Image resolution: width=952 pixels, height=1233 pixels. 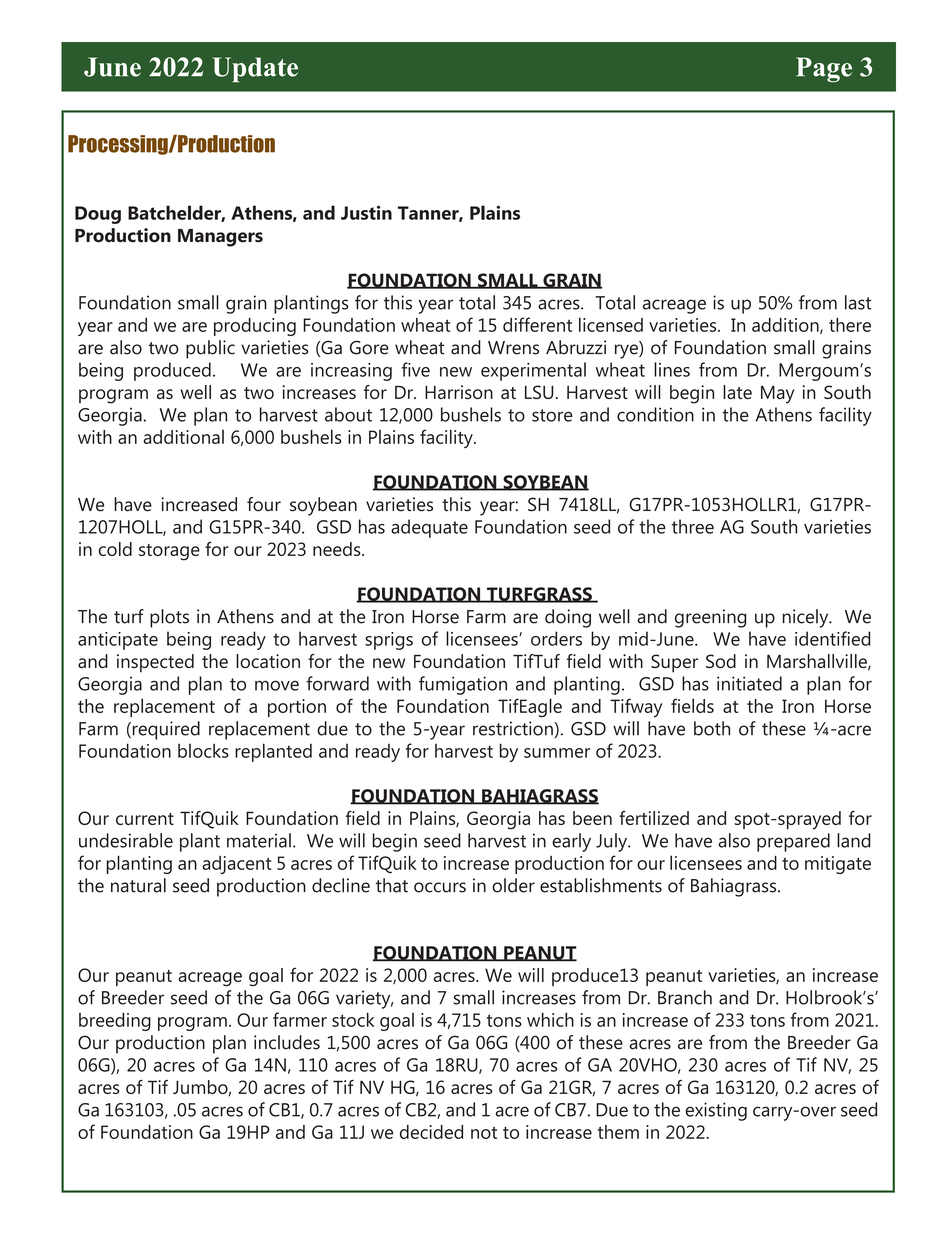 What do you see at coordinates (210, 349) in the screenshot?
I see `public` at bounding box center [210, 349].
